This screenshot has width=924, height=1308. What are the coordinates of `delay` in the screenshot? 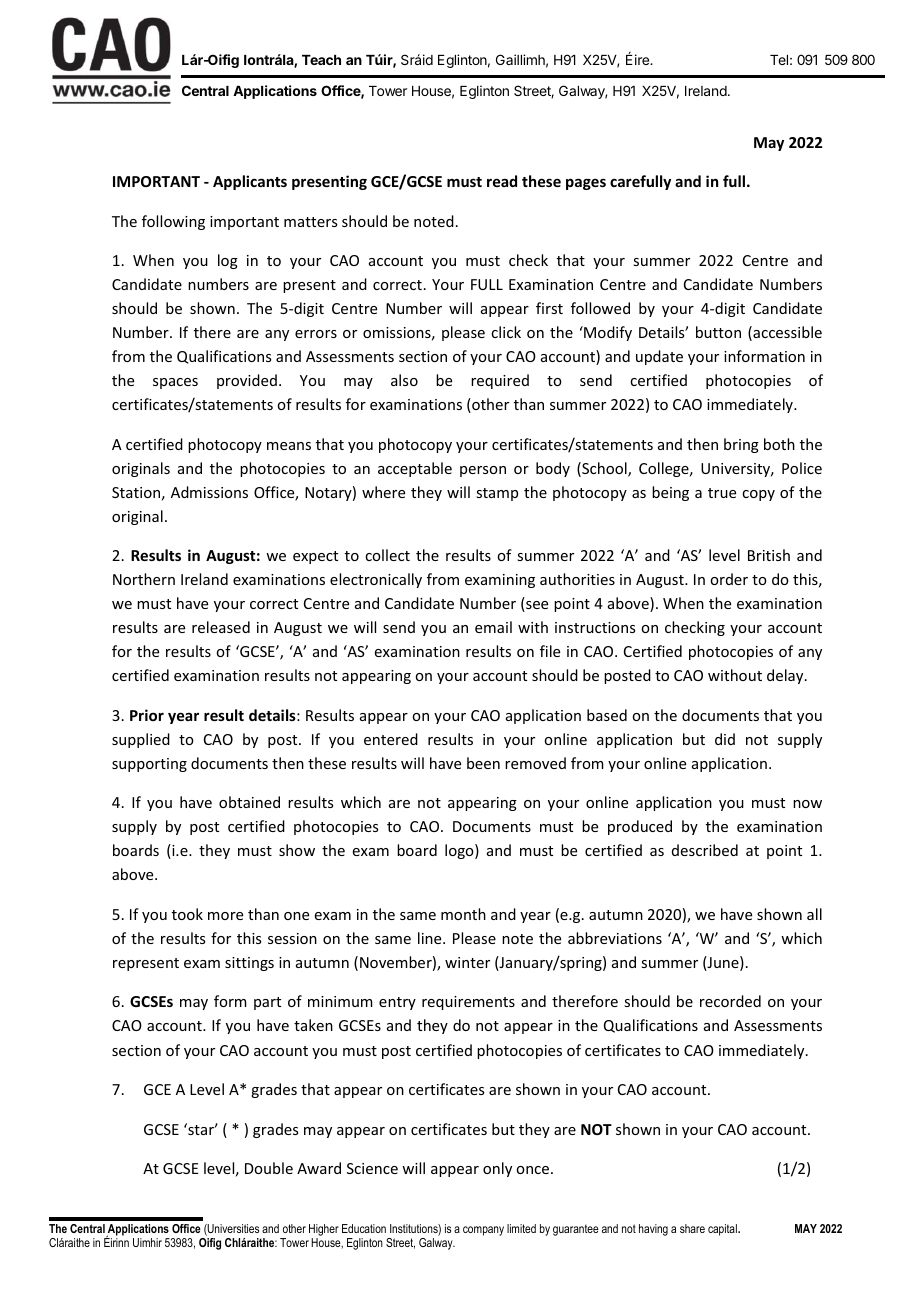 It's located at (786, 676).
